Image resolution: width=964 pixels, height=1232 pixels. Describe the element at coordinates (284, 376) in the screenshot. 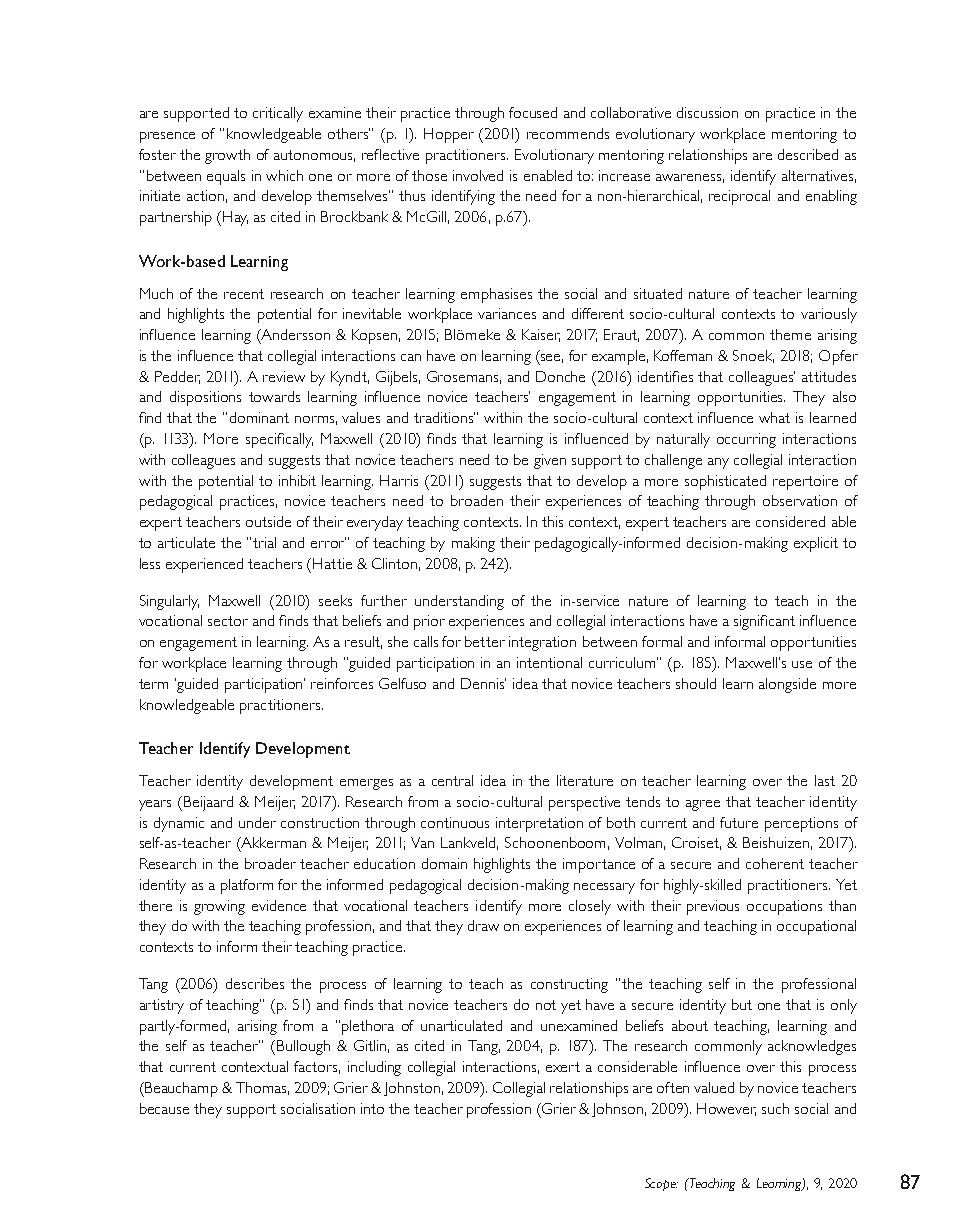

I see `review` at that location.
